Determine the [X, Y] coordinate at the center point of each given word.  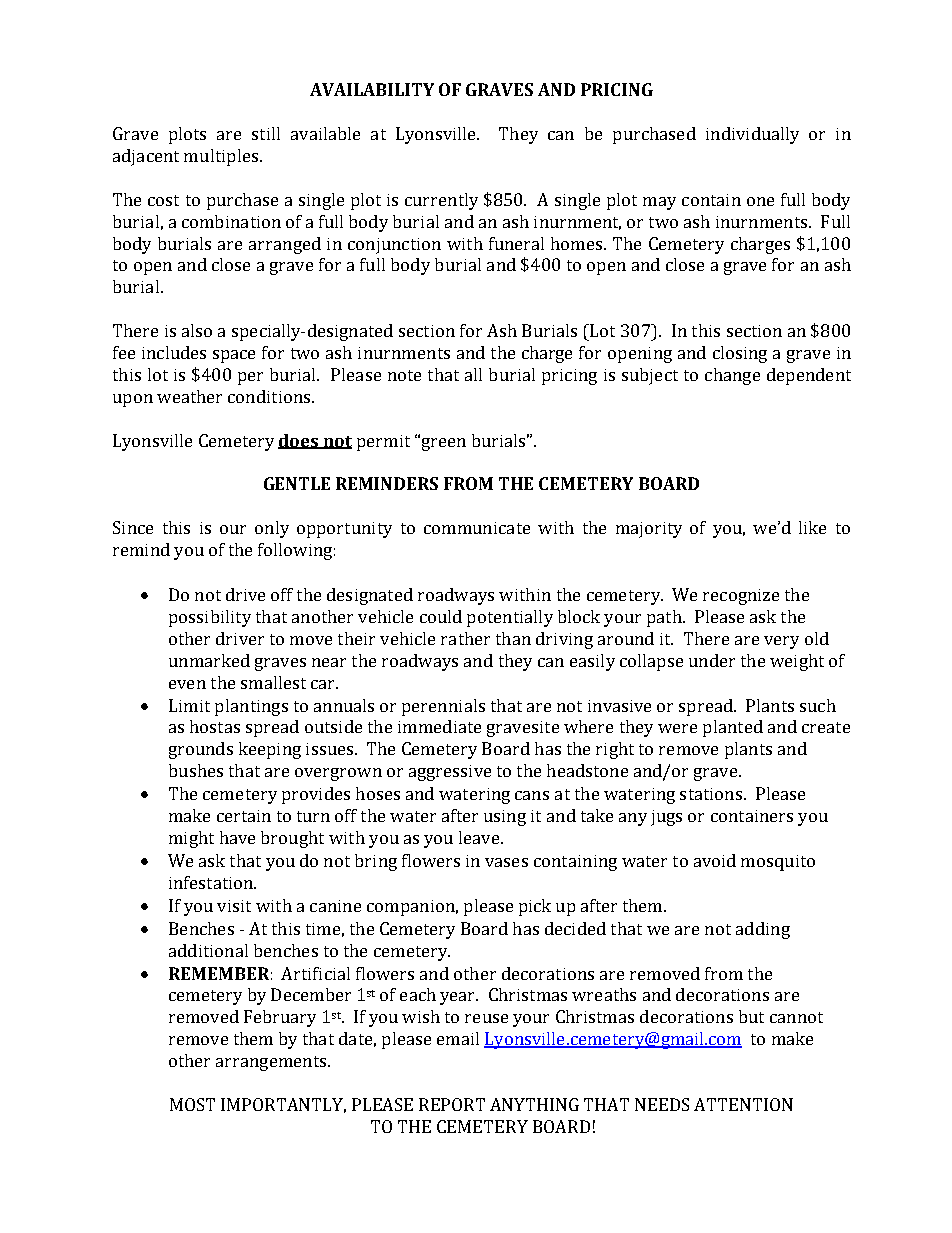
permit [383, 443]
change [732, 376]
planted [733, 728]
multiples [221, 157]
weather [189, 396]
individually [752, 135]
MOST [192, 1104]
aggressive [450, 773]
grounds [201, 750]
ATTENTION [743, 1104]
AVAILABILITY [372, 89]
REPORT [452, 1104]
